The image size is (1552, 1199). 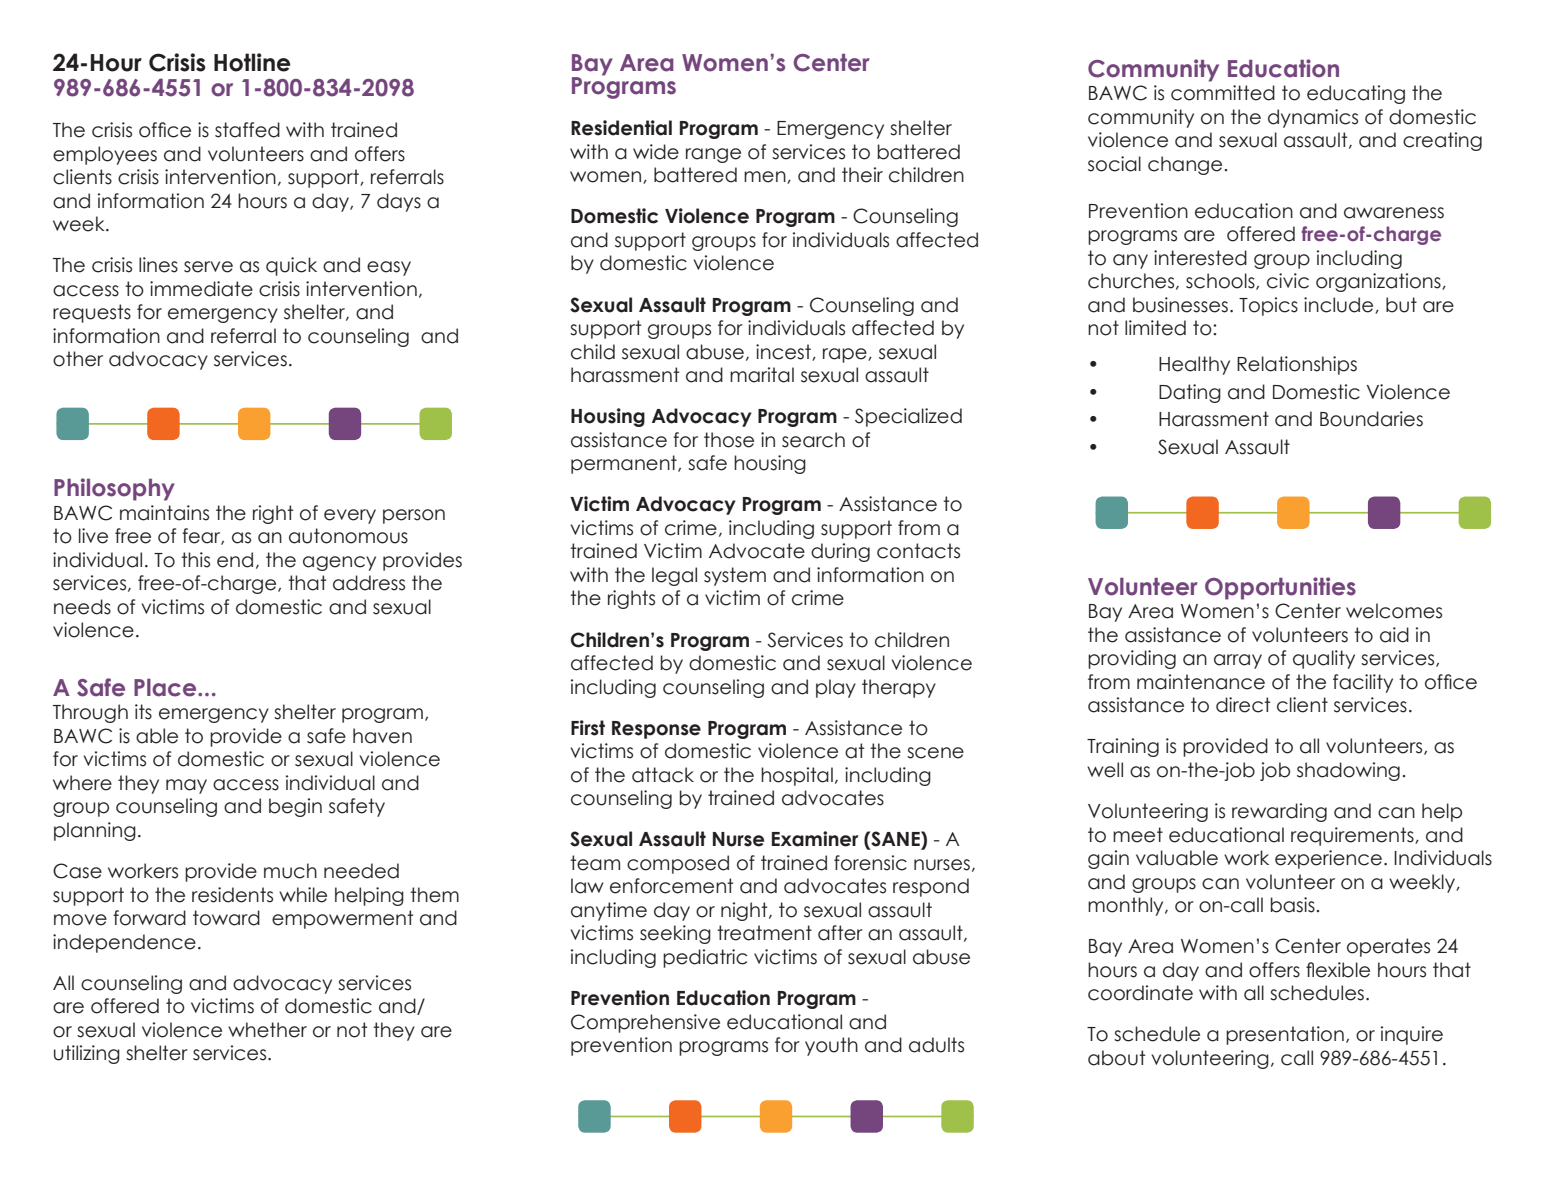 What do you see at coordinates (1280, 588) in the screenshot?
I see `Opportunities` at bounding box center [1280, 588].
